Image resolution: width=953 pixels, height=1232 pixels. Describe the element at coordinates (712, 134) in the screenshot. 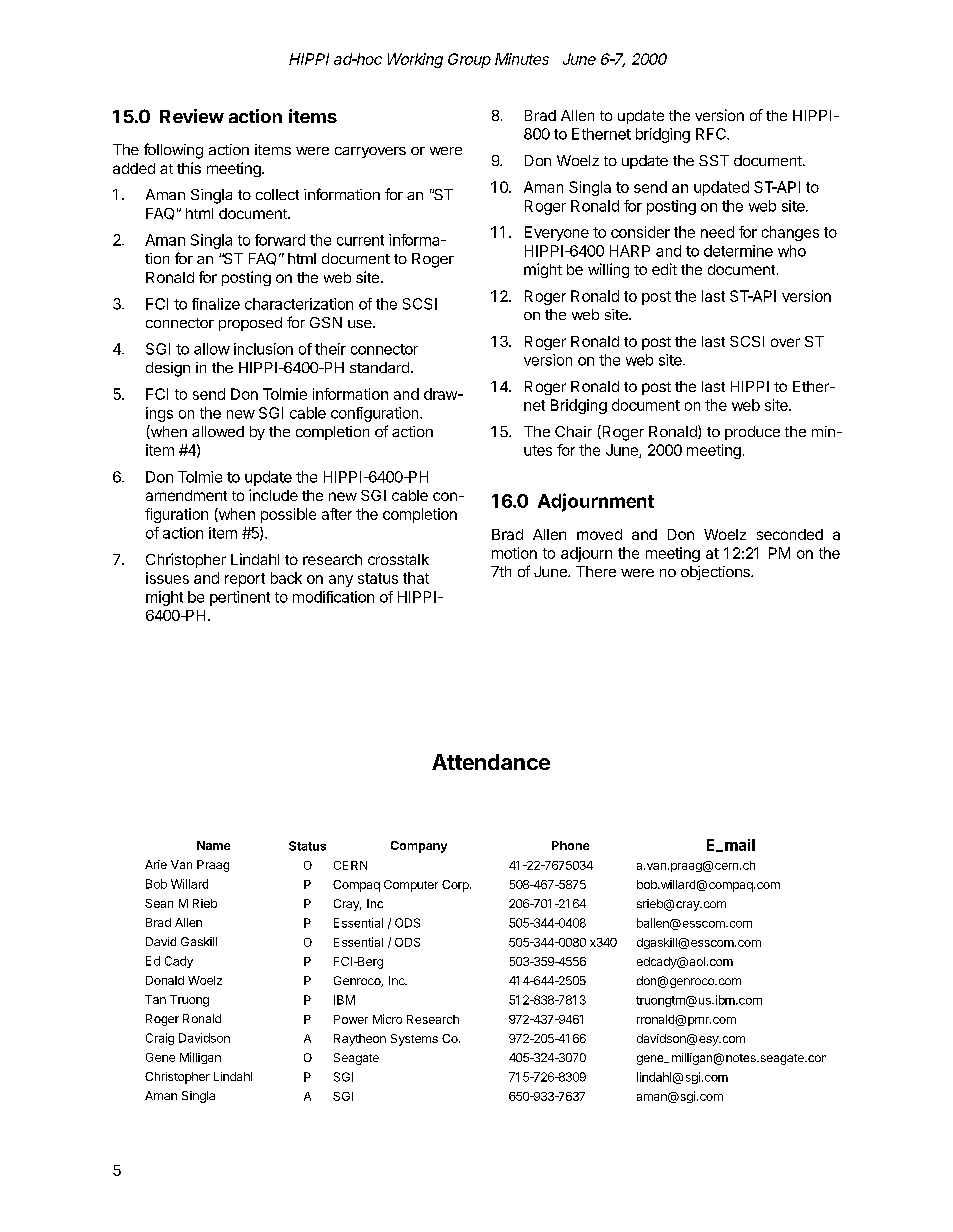

I see `RFC` at that location.
